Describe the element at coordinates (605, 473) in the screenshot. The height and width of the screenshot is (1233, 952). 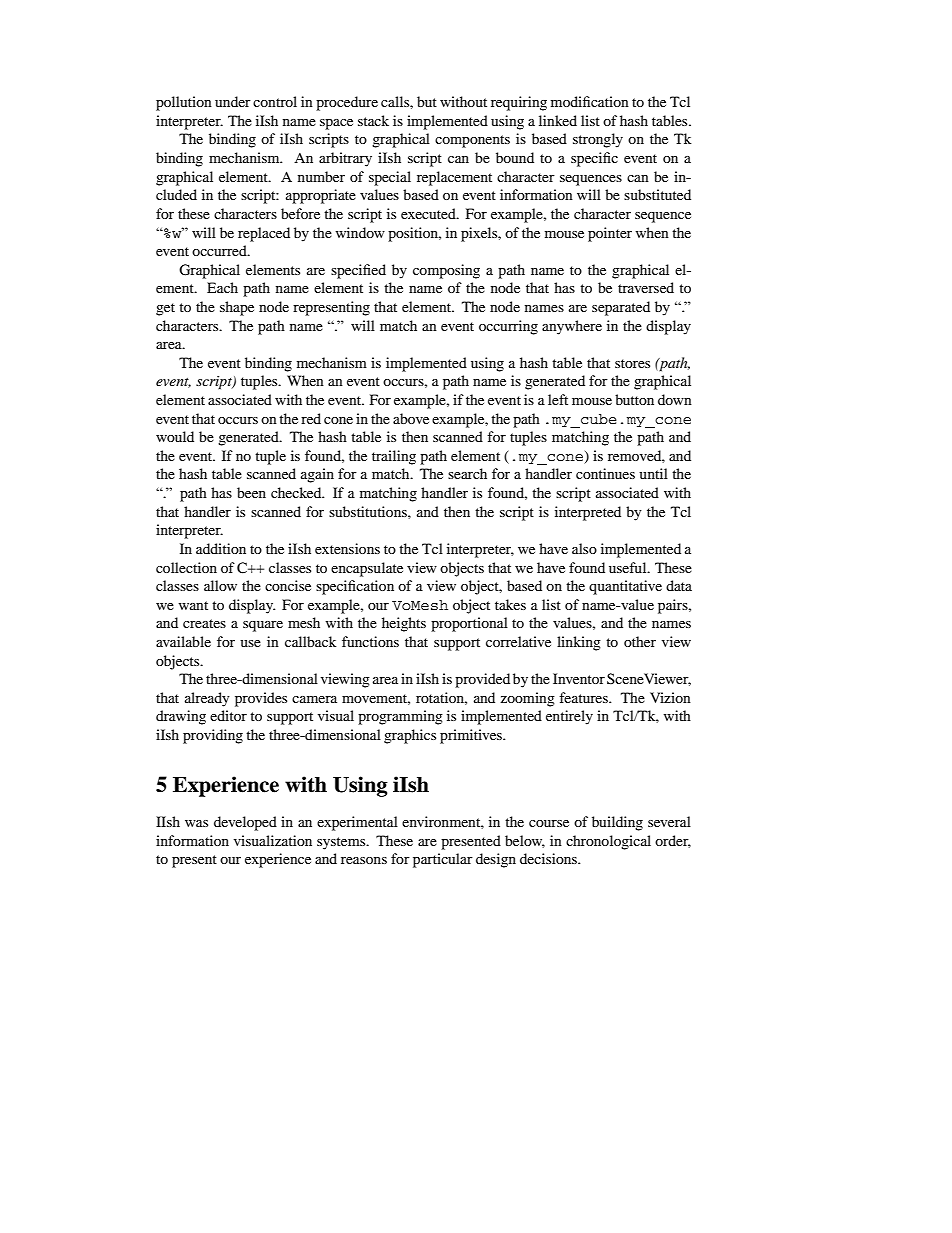
I see `continues` at that location.
